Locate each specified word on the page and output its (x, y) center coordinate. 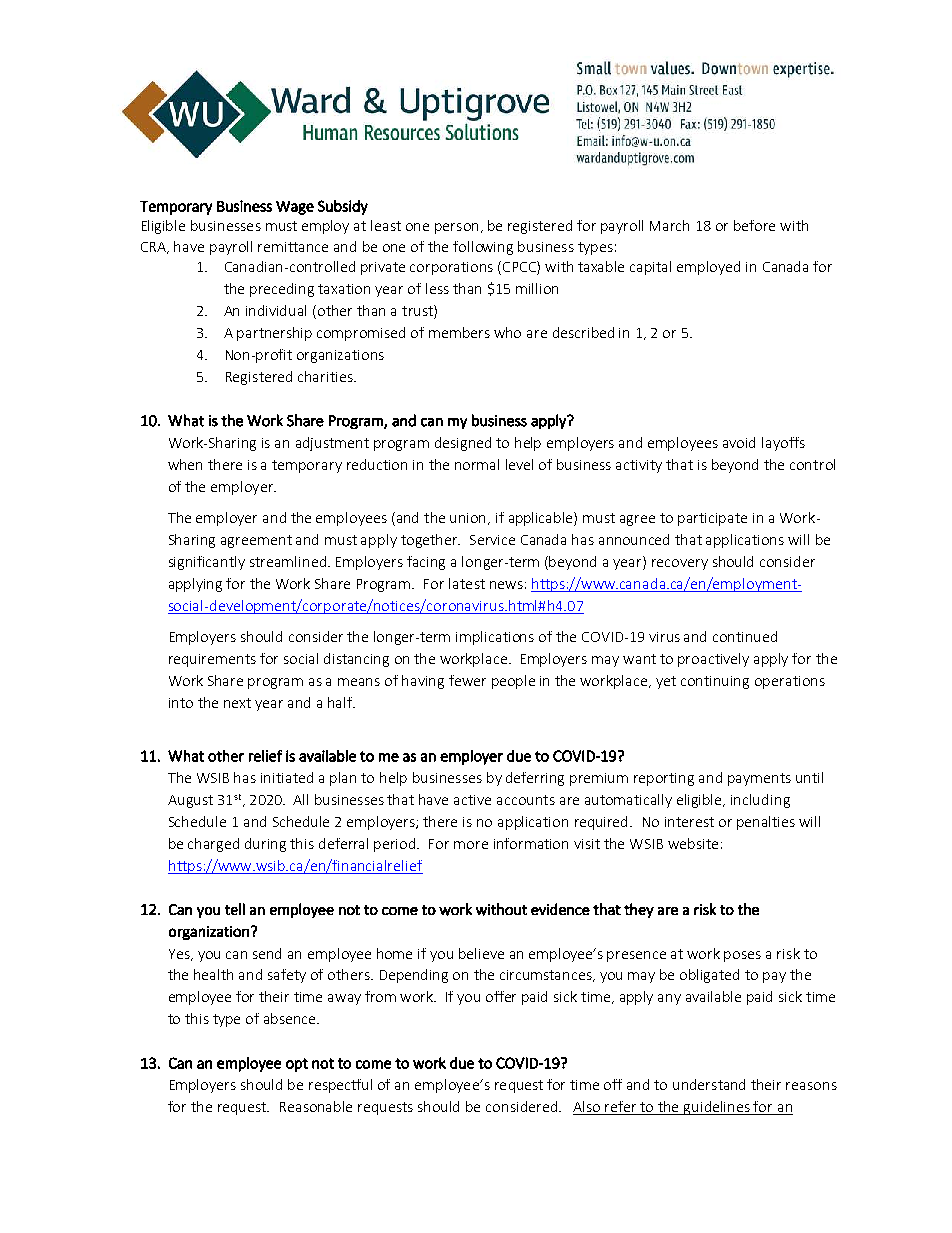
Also (588, 1108)
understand (709, 1084)
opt (297, 1065)
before (754, 225)
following (483, 248)
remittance (293, 247)
